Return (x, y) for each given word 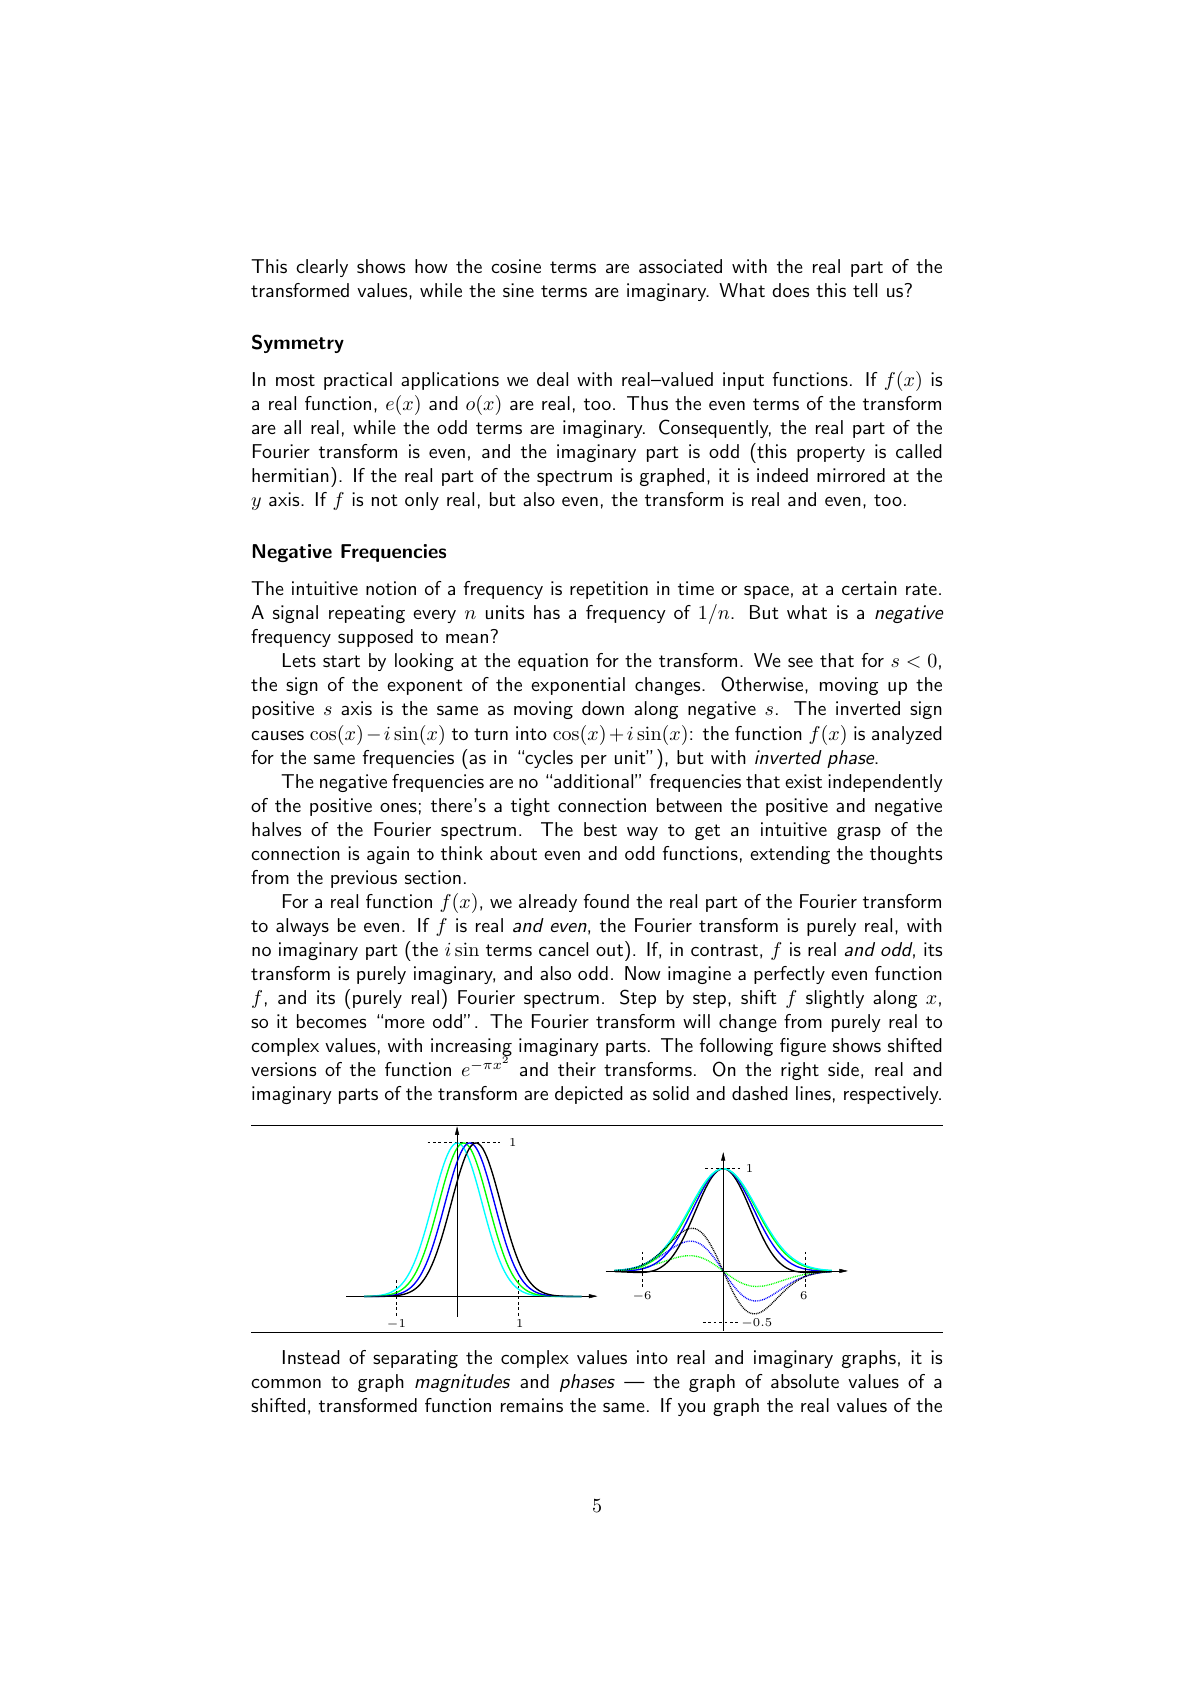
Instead (311, 1357)
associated (680, 266)
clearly (322, 268)
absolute (805, 1381)
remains (532, 1405)
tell (865, 290)
